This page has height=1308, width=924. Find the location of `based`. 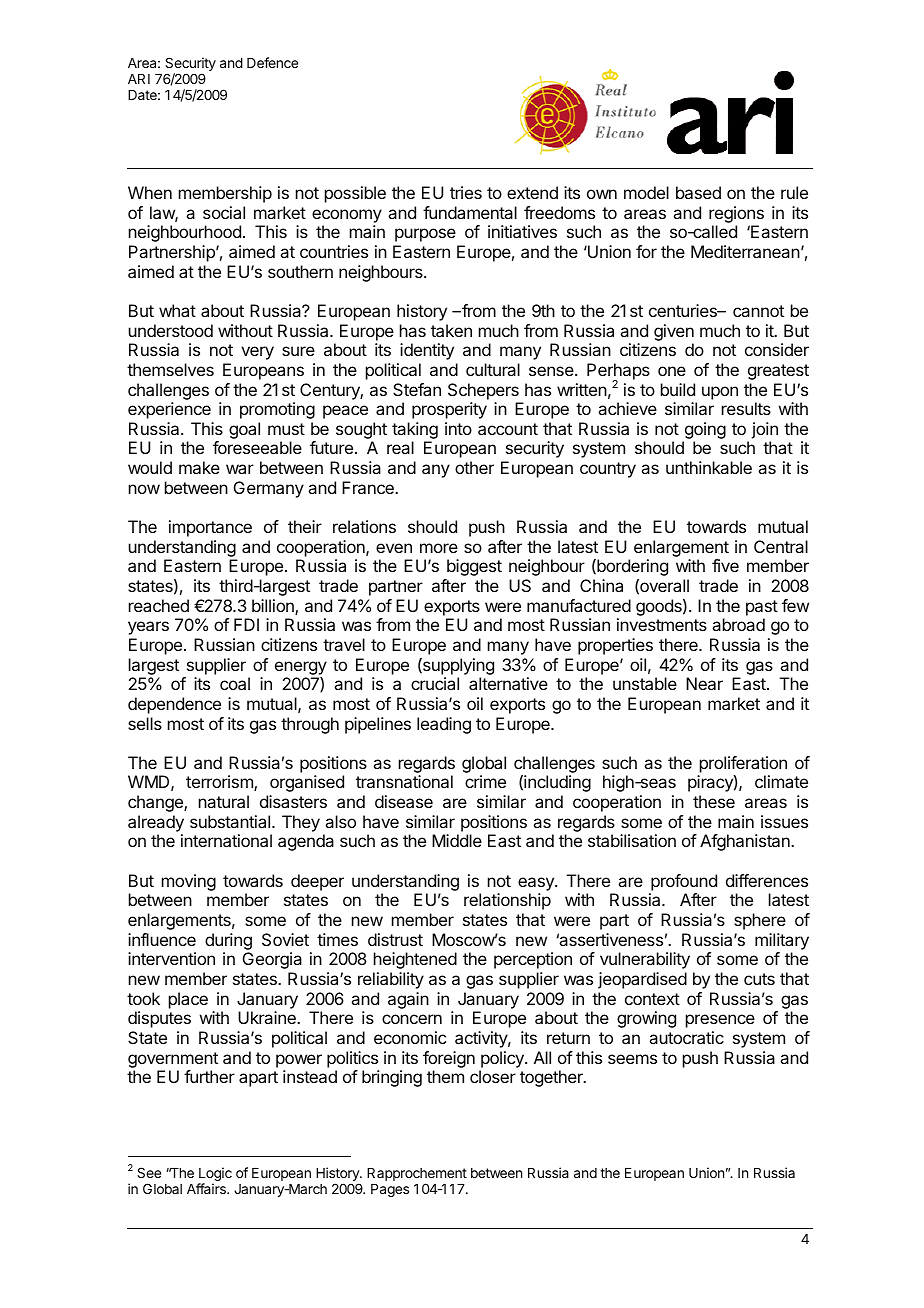

based is located at coordinates (698, 192).
